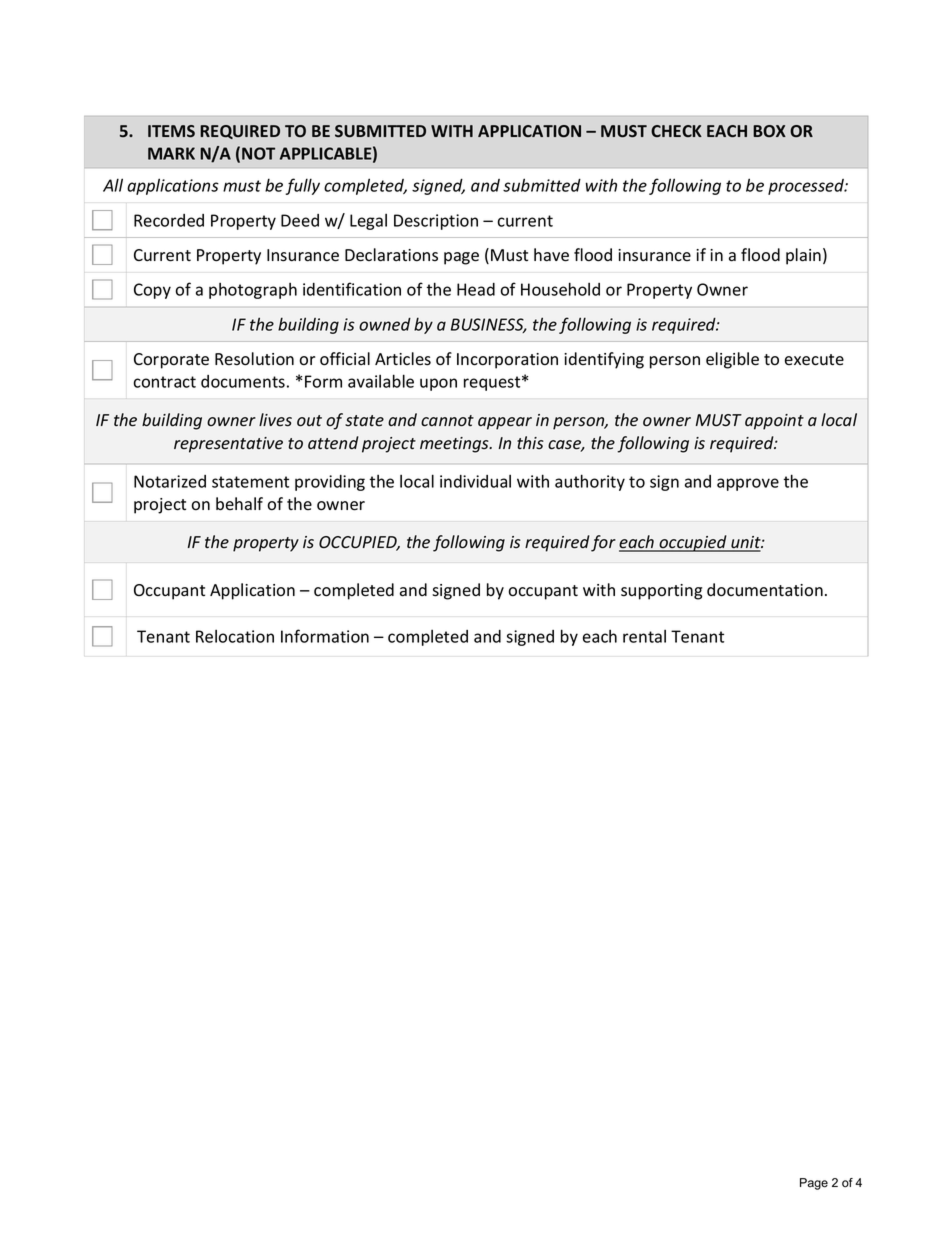 This screenshot has height=1233, width=952. What do you see at coordinates (476, 289) in the screenshot?
I see `Head` at bounding box center [476, 289].
